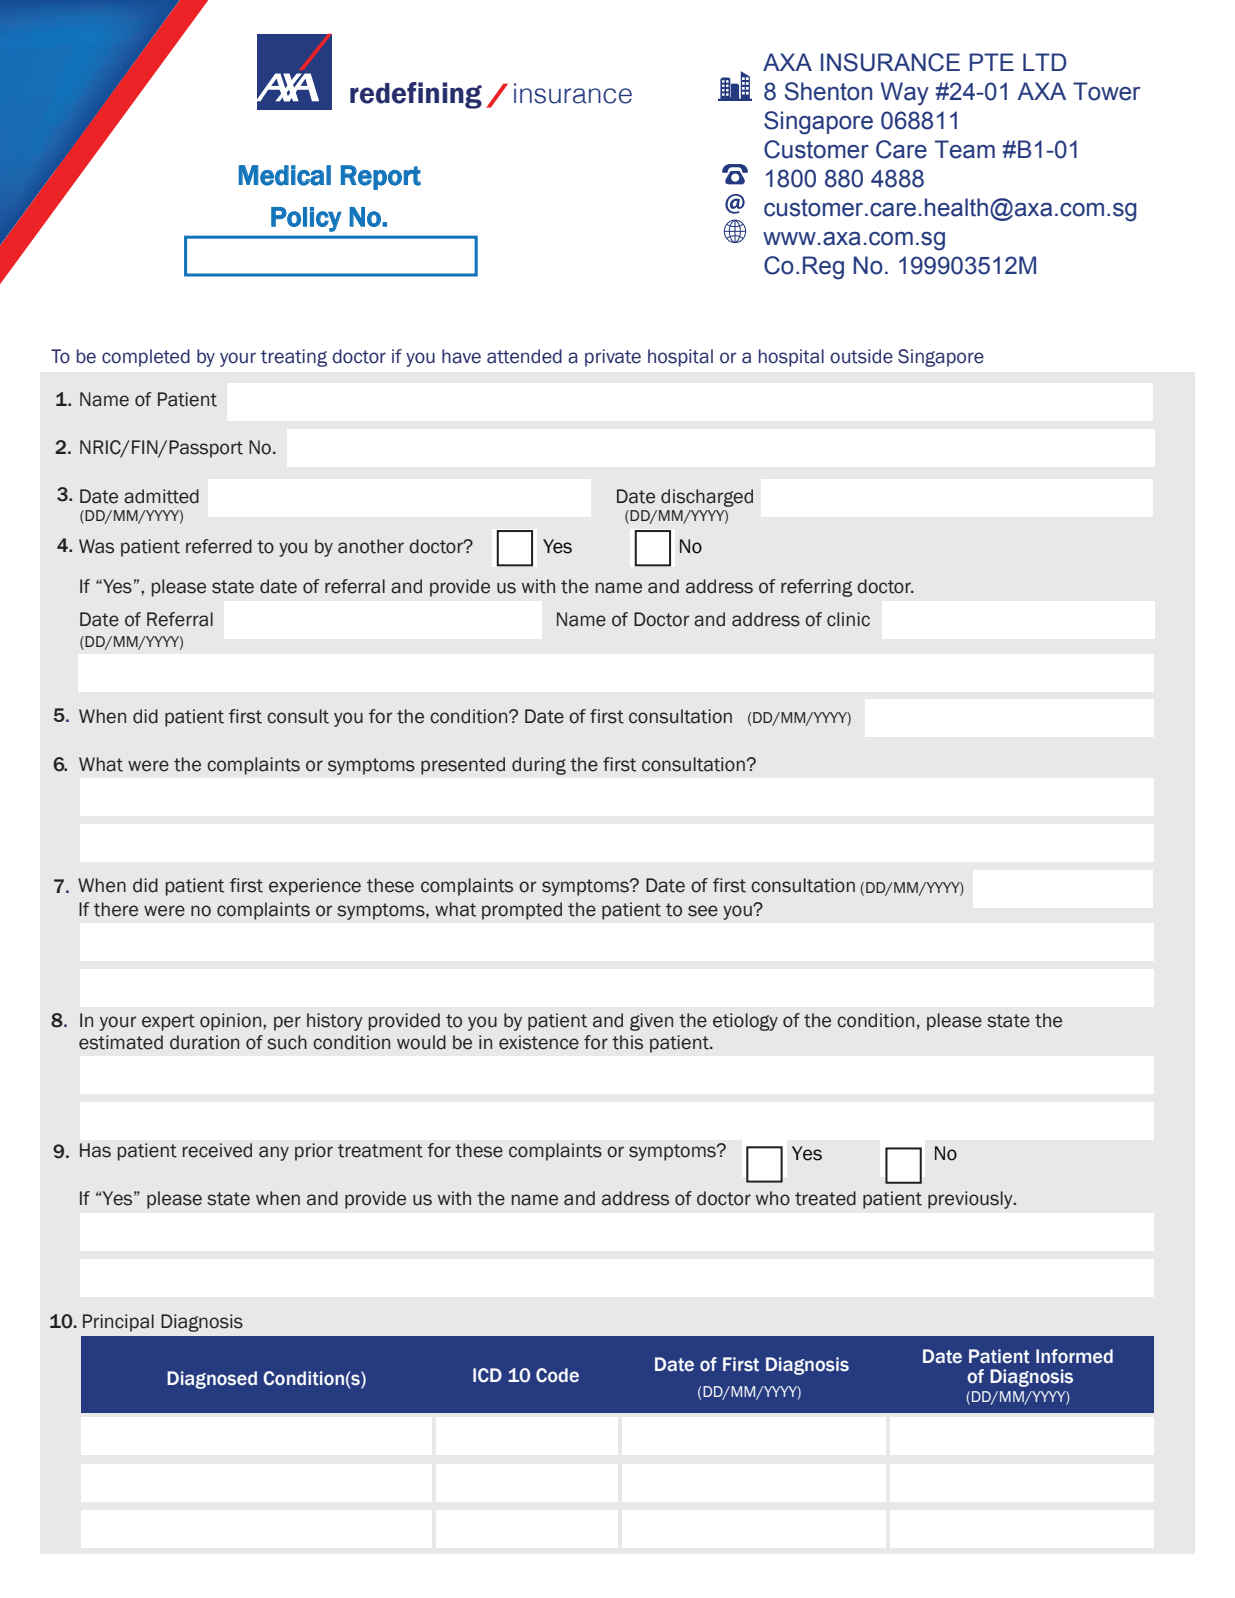  I want to click on did, so click(145, 716).
